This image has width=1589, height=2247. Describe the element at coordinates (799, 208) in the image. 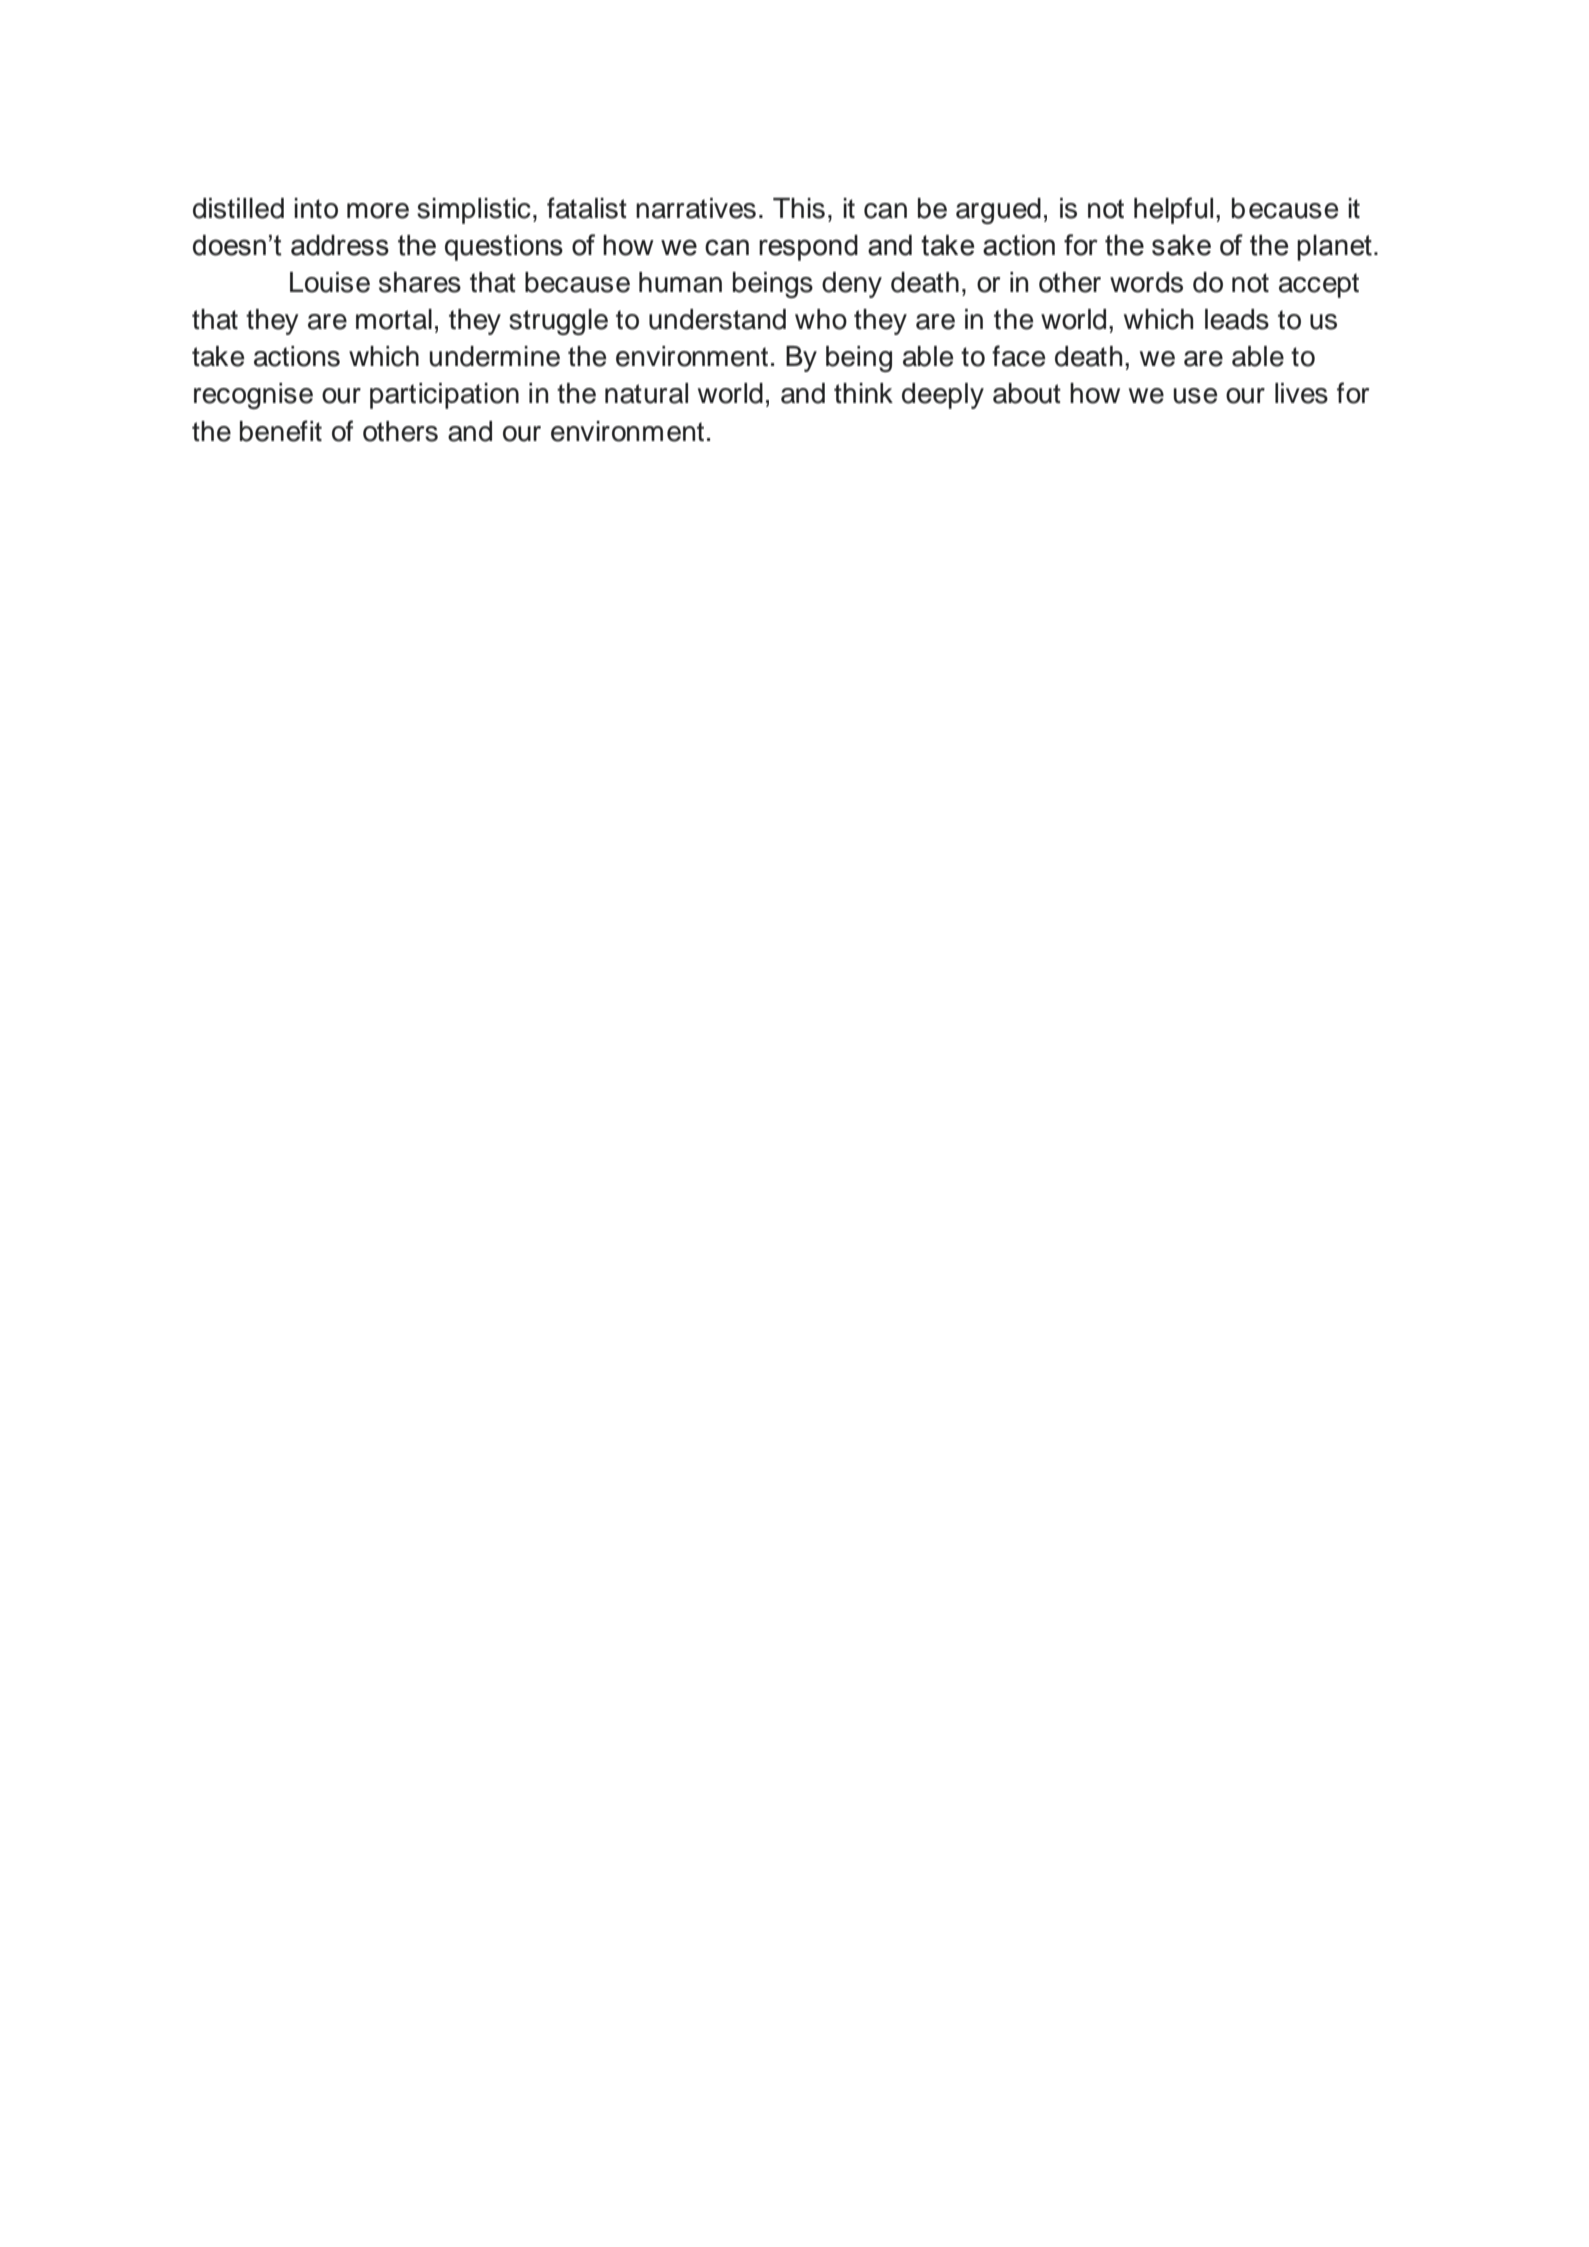

I see `This` at that location.
